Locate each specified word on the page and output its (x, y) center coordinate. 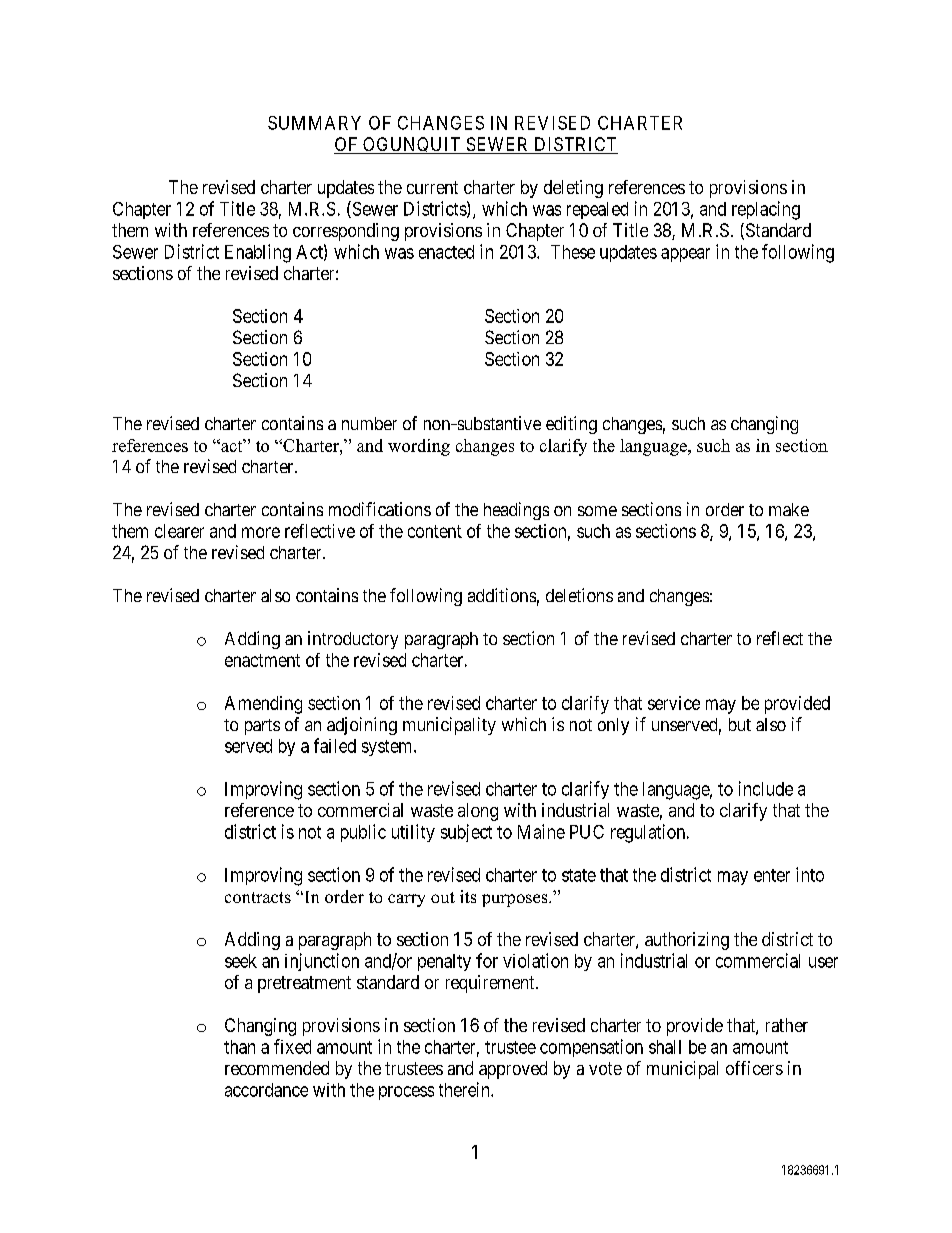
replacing (766, 210)
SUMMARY (314, 123)
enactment (262, 660)
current (432, 187)
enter (772, 875)
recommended (277, 1068)
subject (466, 833)
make (789, 509)
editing (571, 425)
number (369, 423)
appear (685, 255)
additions (502, 595)
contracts (258, 897)
